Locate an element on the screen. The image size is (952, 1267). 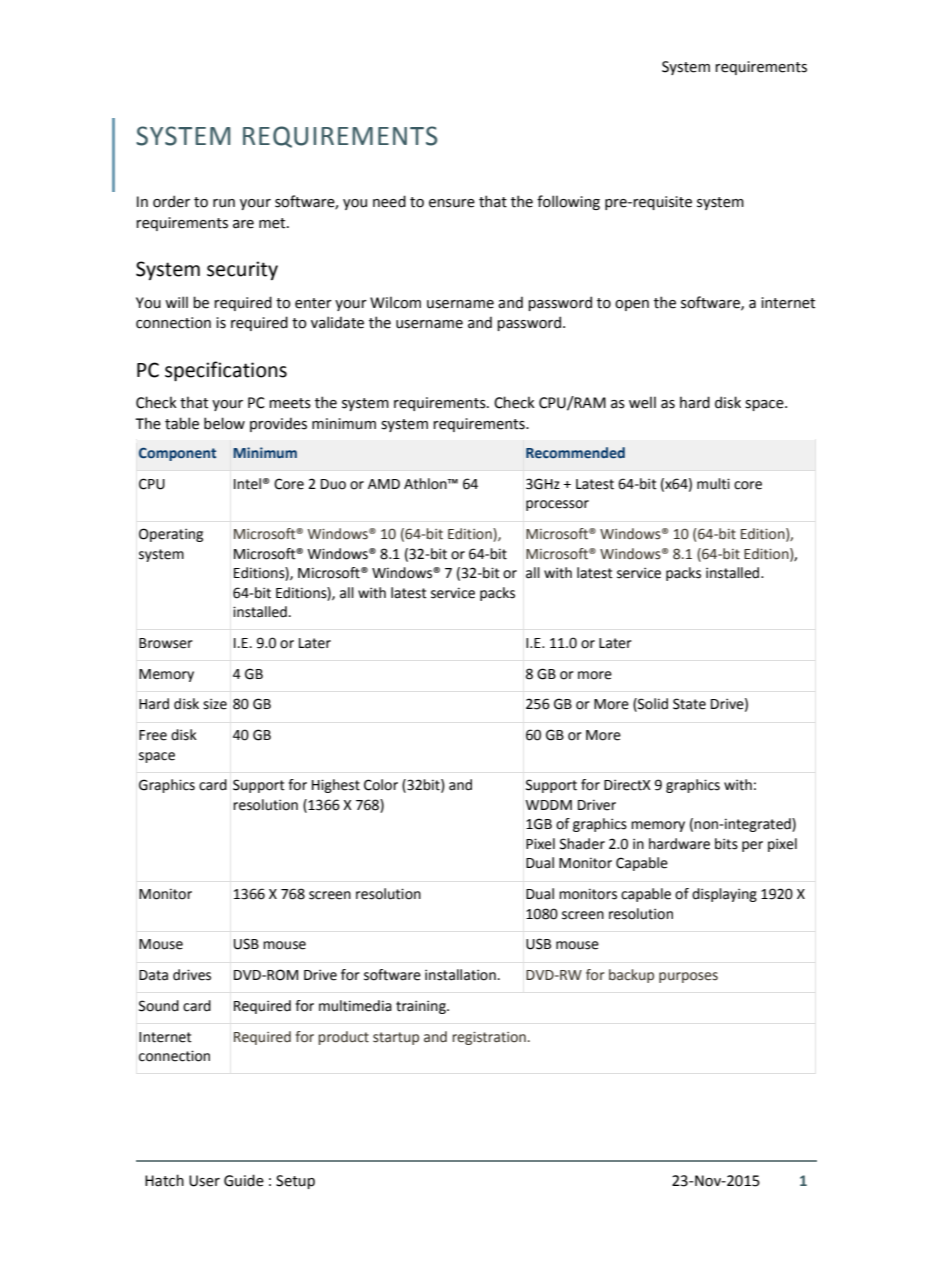
installation is located at coordinates (460, 975).
